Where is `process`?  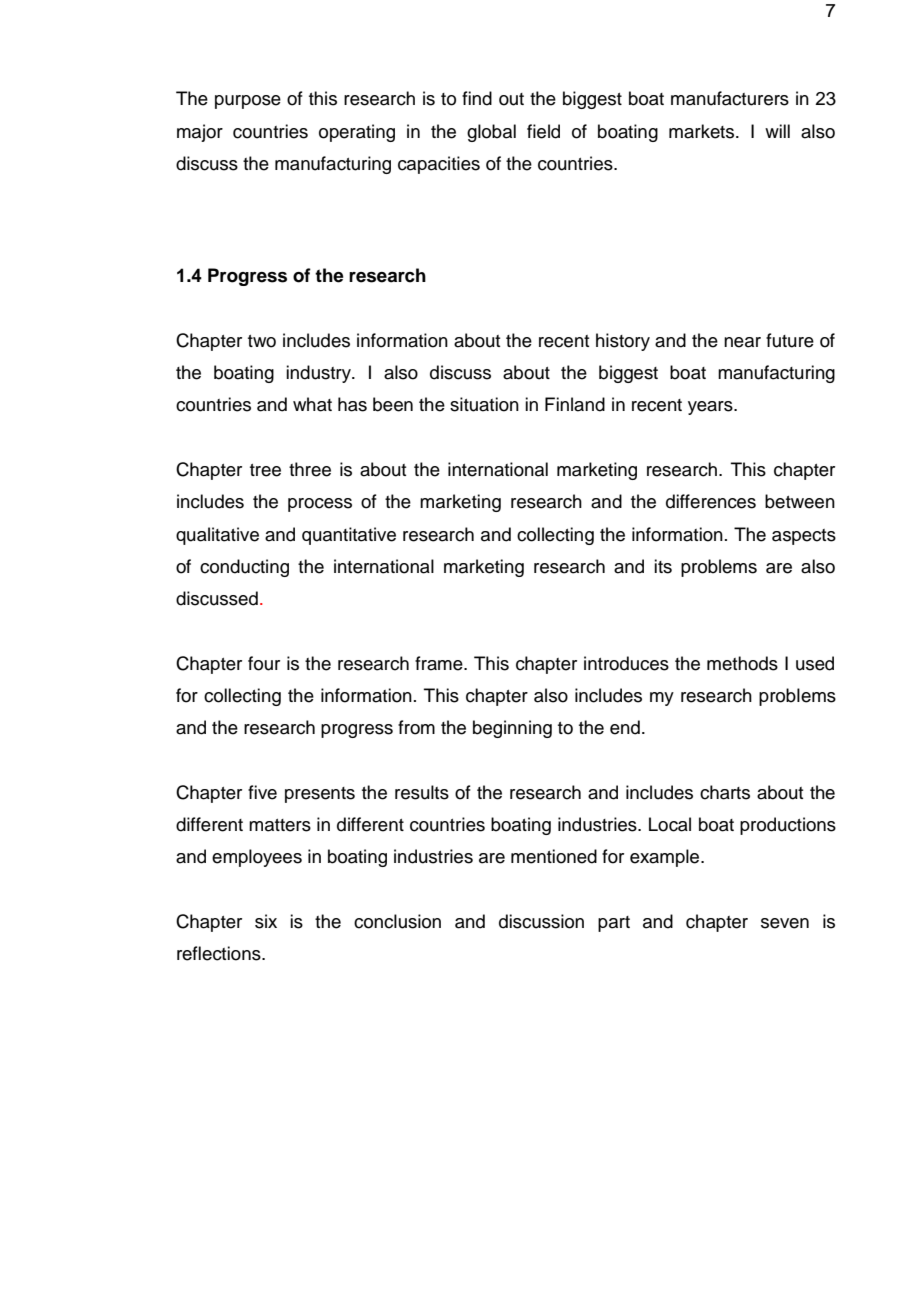
process is located at coordinates (320, 505).
